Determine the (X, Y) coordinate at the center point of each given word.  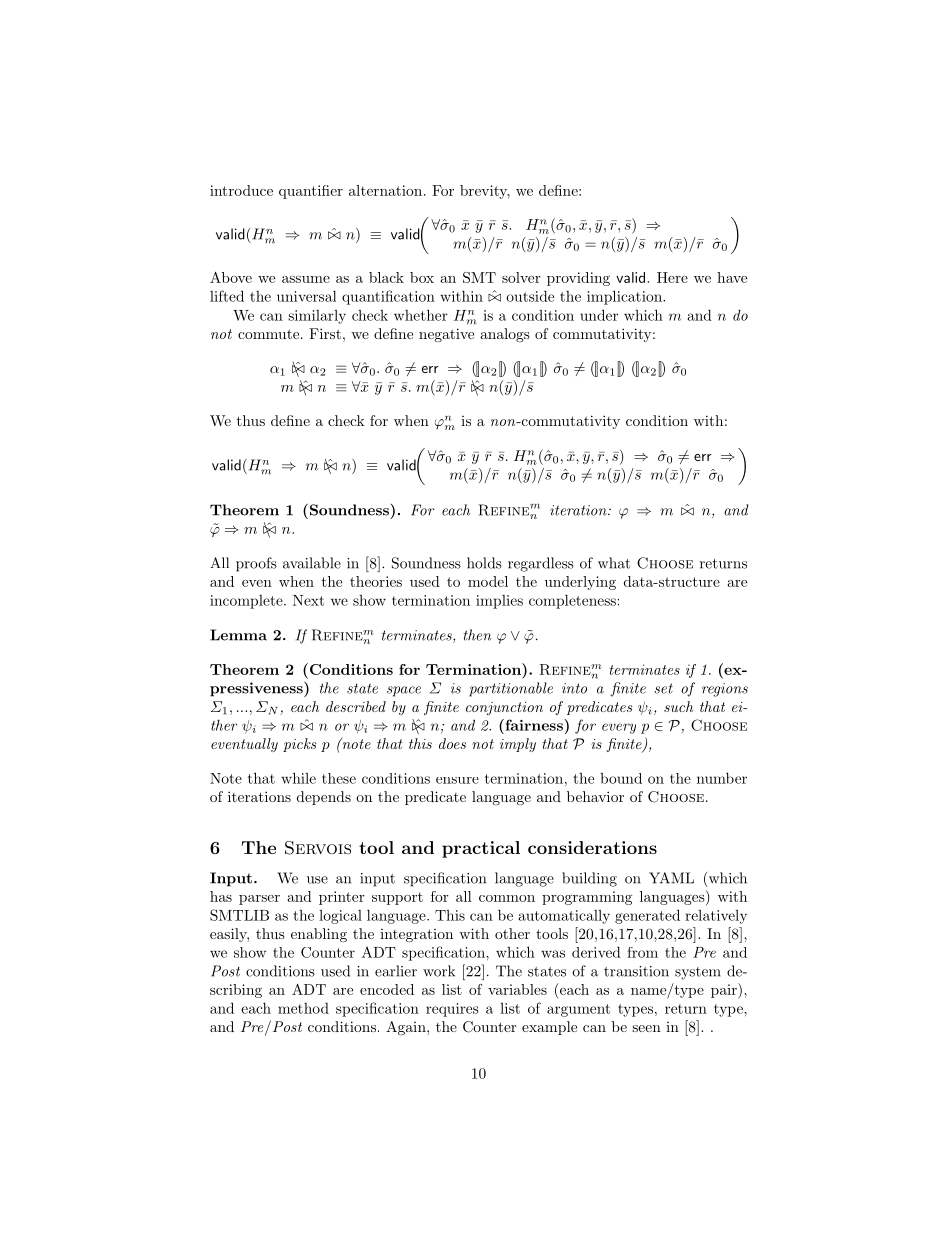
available (312, 563)
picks (299, 745)
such (678, 706)
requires (452, 1010)
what (614, 563)
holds (484, 563)
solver (521, 277)
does (452, 743)
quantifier (311, 192)
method (303, 1008)
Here (672, 277)
